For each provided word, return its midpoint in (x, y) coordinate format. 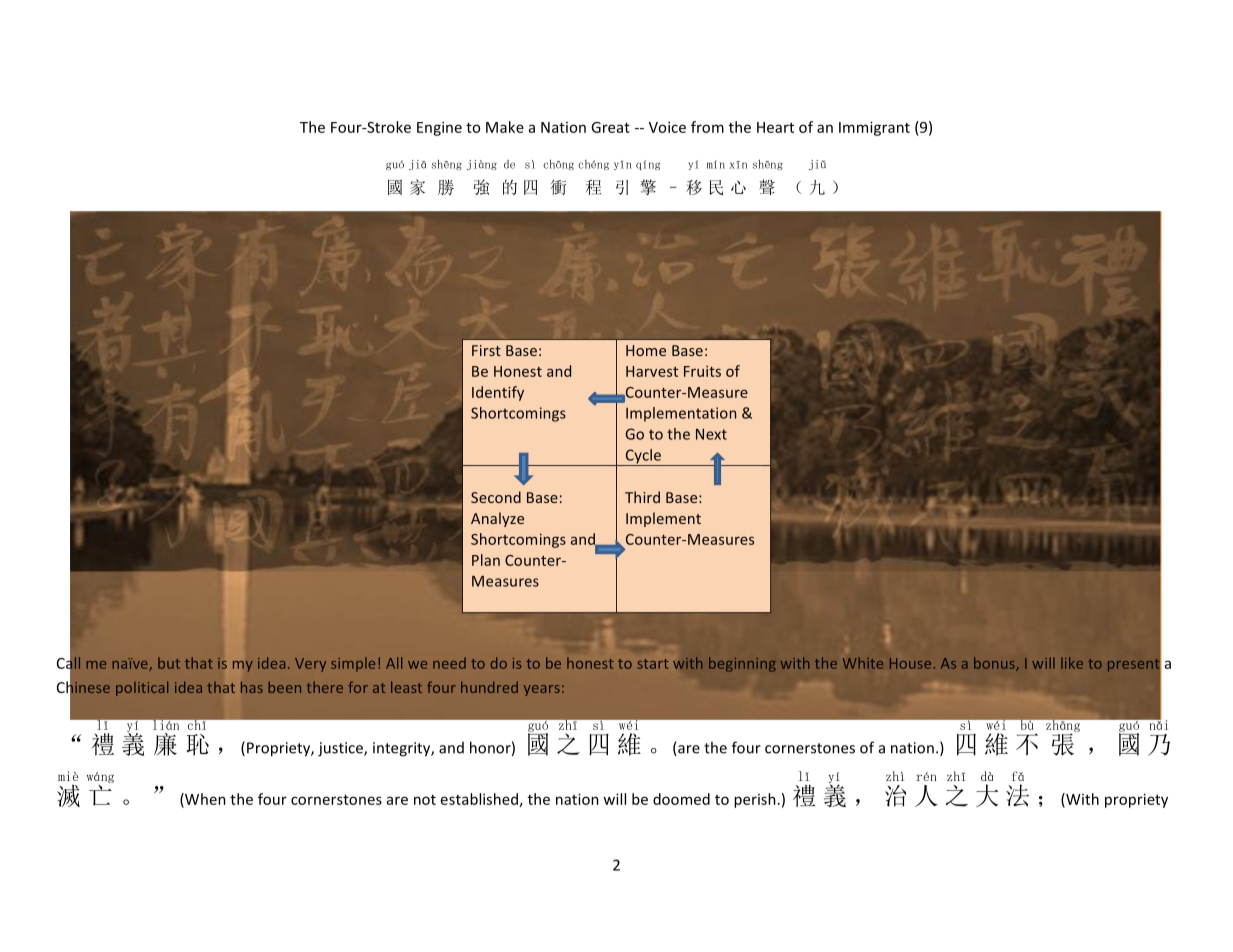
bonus (995, 664)
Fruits (702, 371)
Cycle (643, 457)
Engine (439, 128)
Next (711, 434)
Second (496, 497)
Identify (498, 393)
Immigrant (874, 128)
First (486, 350)
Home (646, 350)
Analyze (497, 519)
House (910, 663)
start (652, 664)
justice (341, 749)
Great (610, 127)
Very (310, 665)
